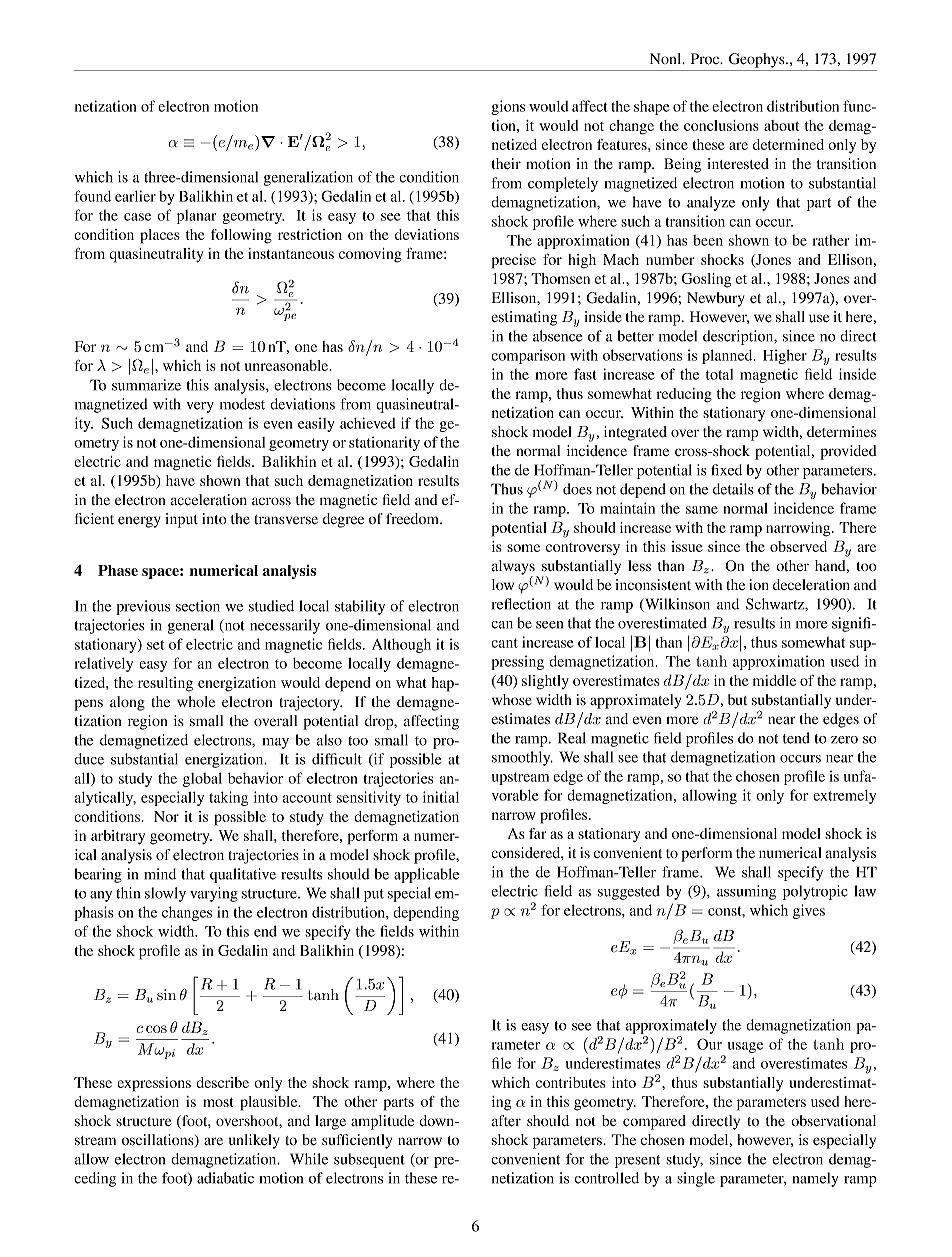 The image size is (952, 1257). I want to click on places, so click(160, 236).
